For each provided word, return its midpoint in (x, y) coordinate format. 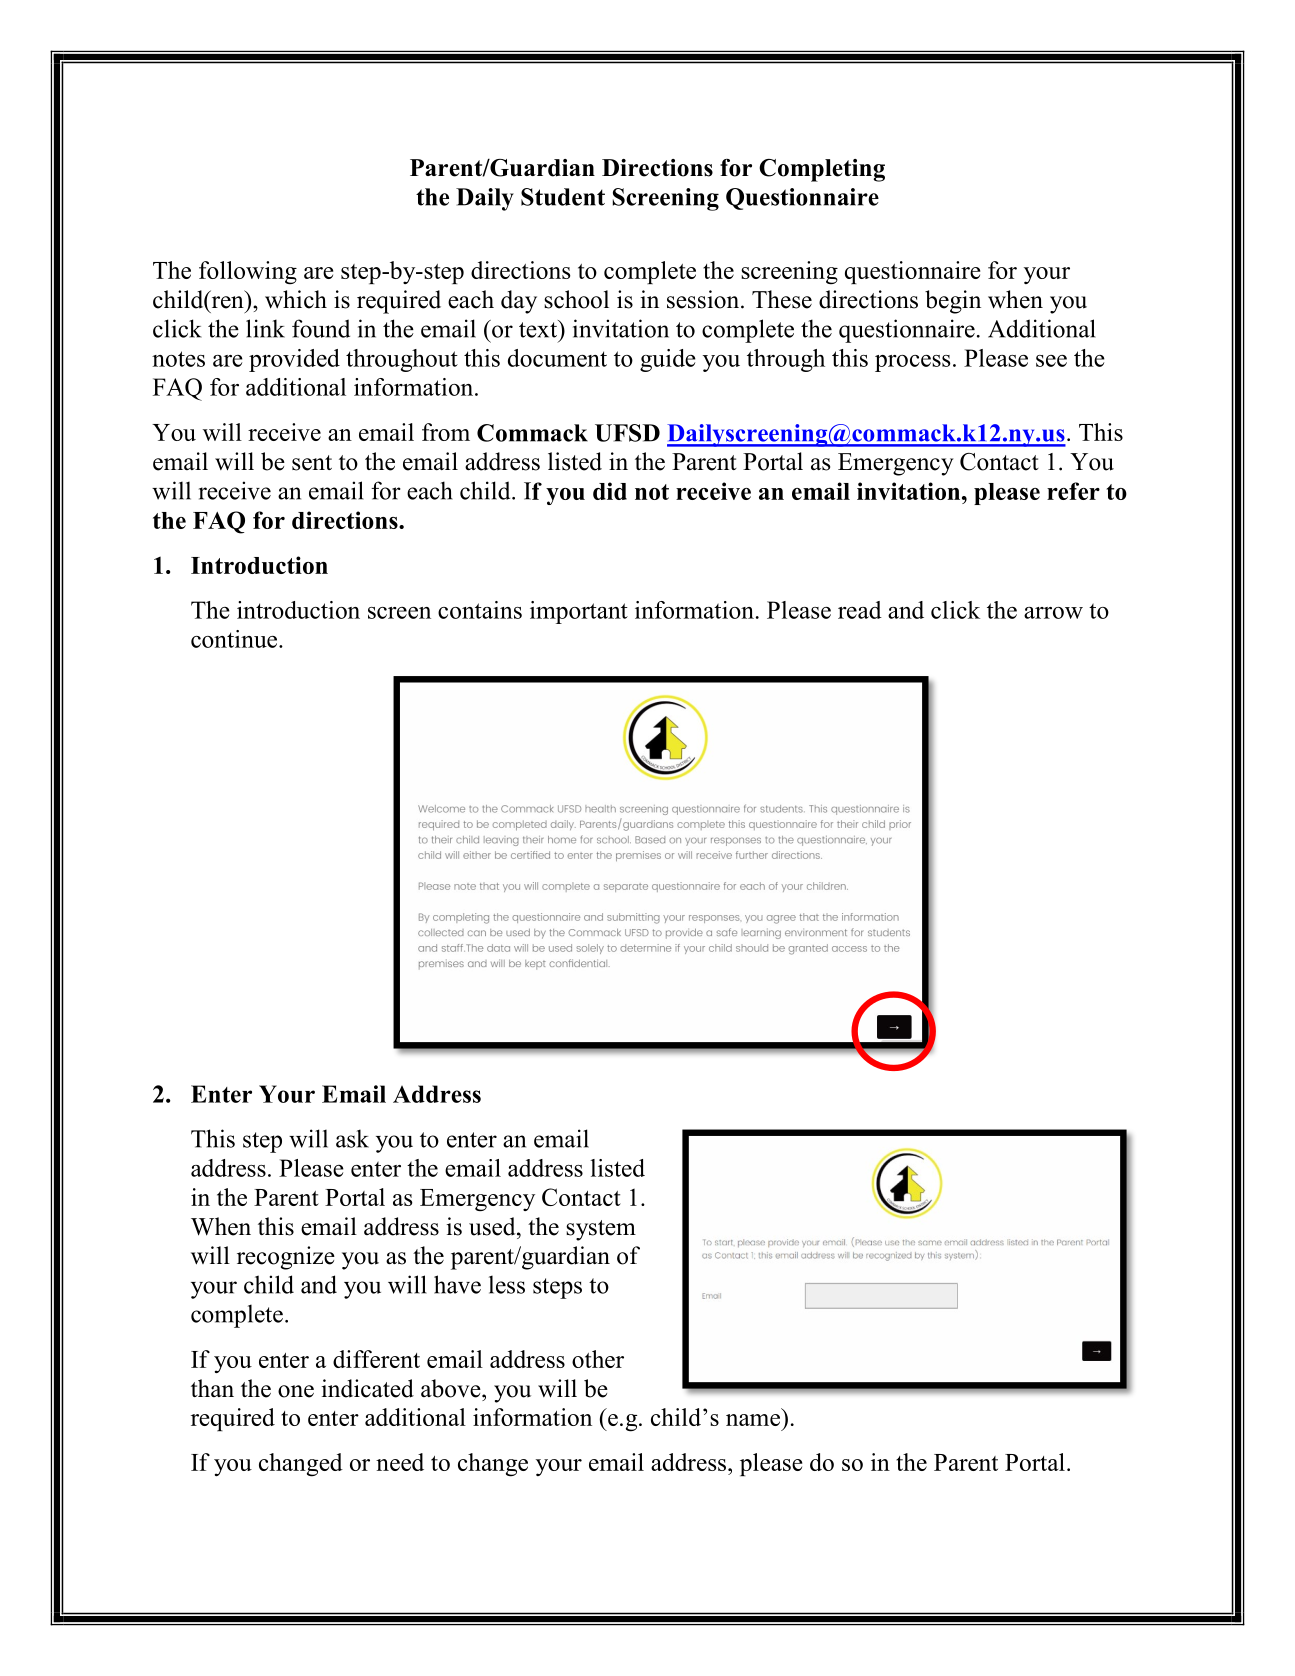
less (507, 1284)
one (296, 1391)
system (601, 1230)
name (753, 1420)
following (248, 273)
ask (352, 1138)
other (598, 1359)
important (579, 612)
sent (312, 463)
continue (235, 639)
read (860, 610)
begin (953, 302)
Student (563, 197)
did (610, 491)
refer (1073, 491)
